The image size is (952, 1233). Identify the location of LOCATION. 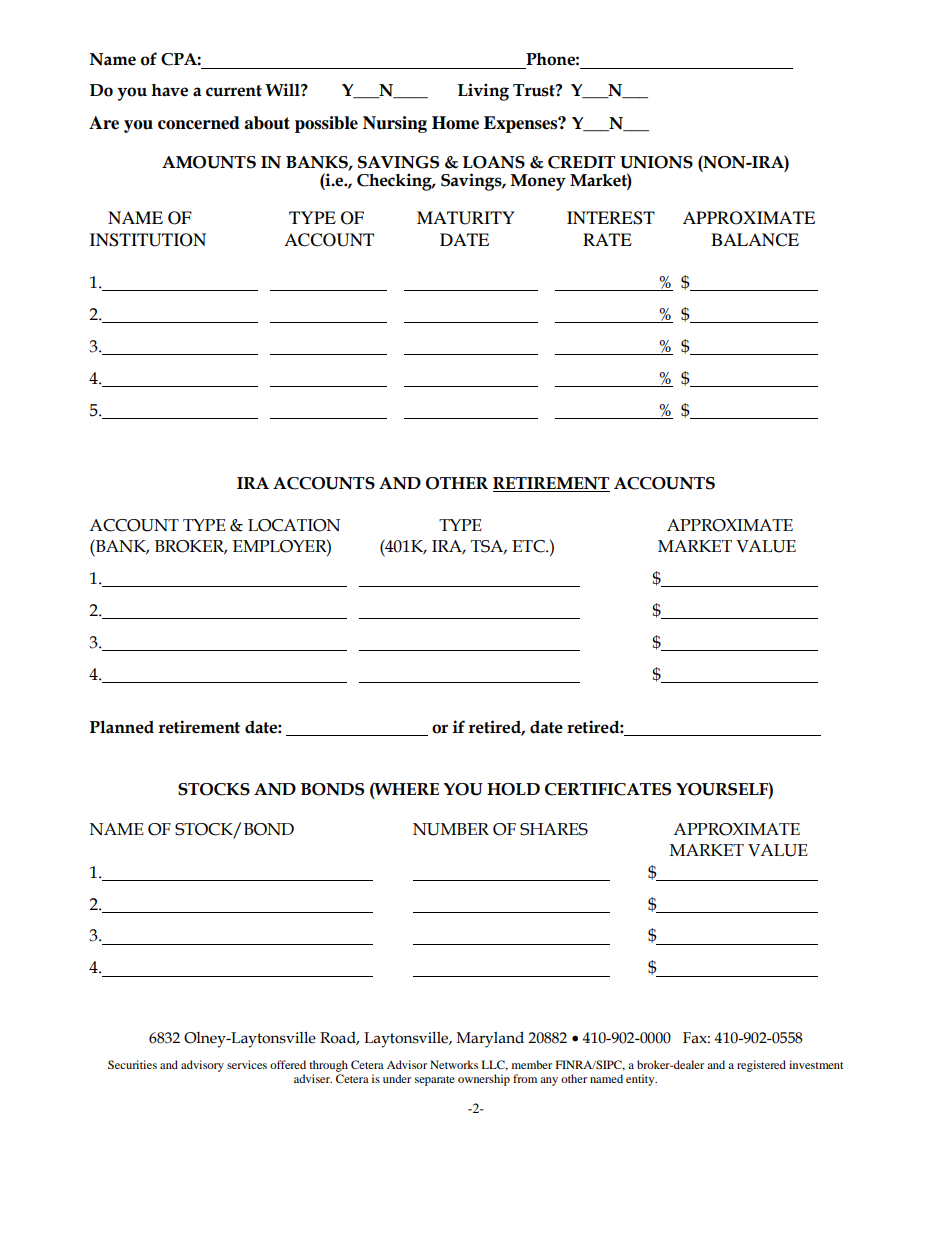
(294, 525).
